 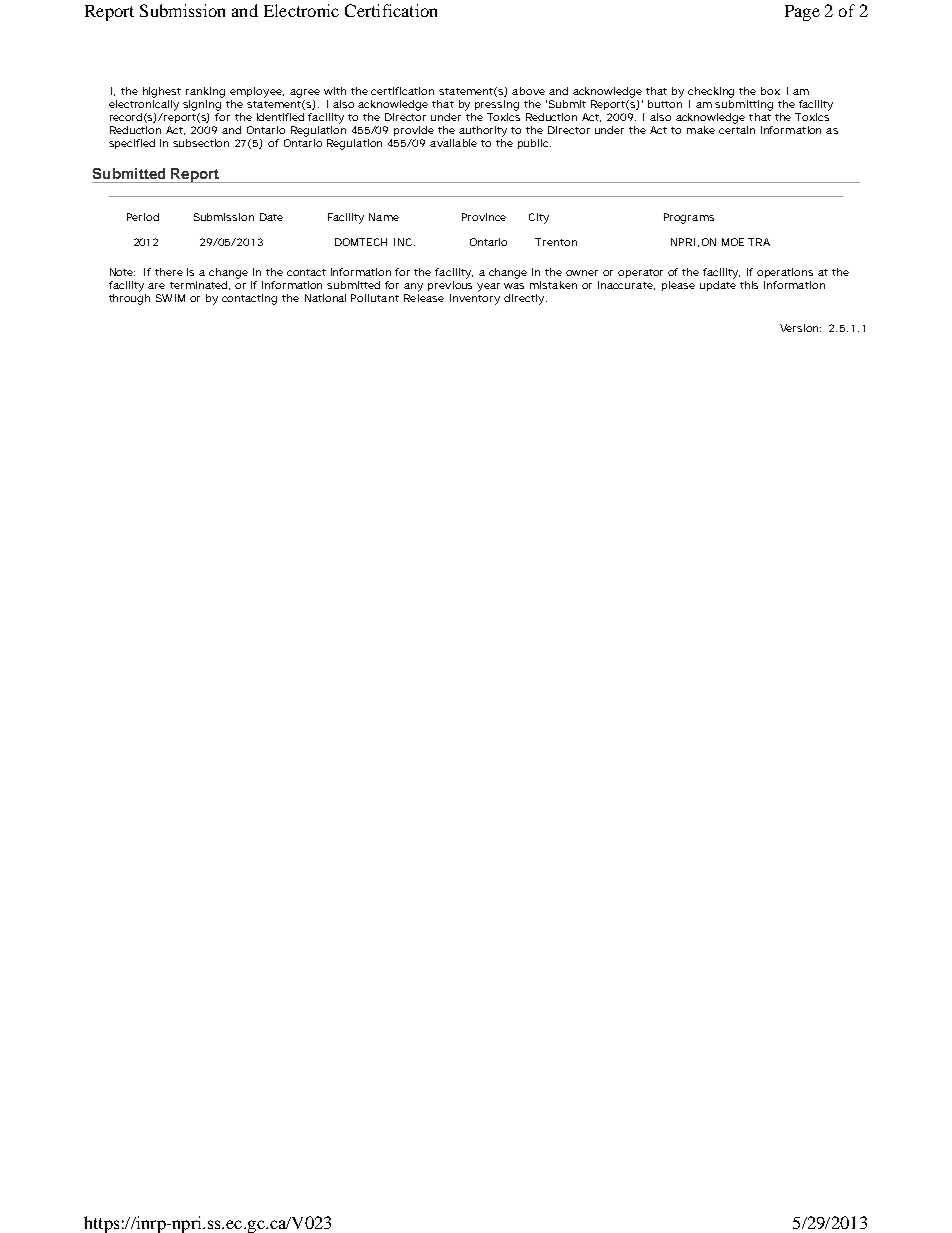 What do you see at coordinates (450, 286) in the image?
I see `previous` at bounding box center [450, 286].
